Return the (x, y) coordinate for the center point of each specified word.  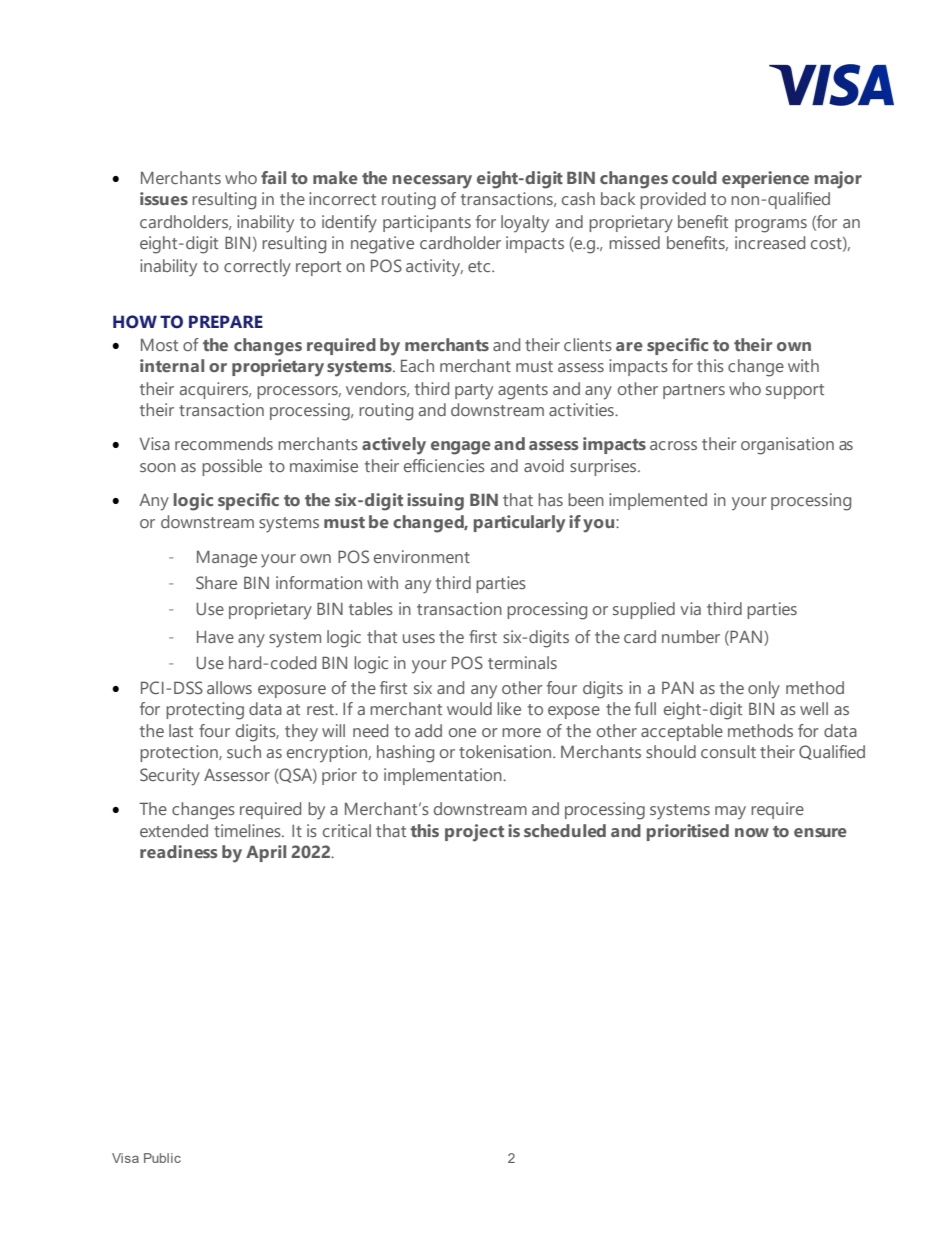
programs (771, 226)
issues (164, 198)
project (474, 833)
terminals (522, 662)
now (752, 832)
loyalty (525, 224)
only (764, 690)
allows (229, 687)
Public (162, 1158)
